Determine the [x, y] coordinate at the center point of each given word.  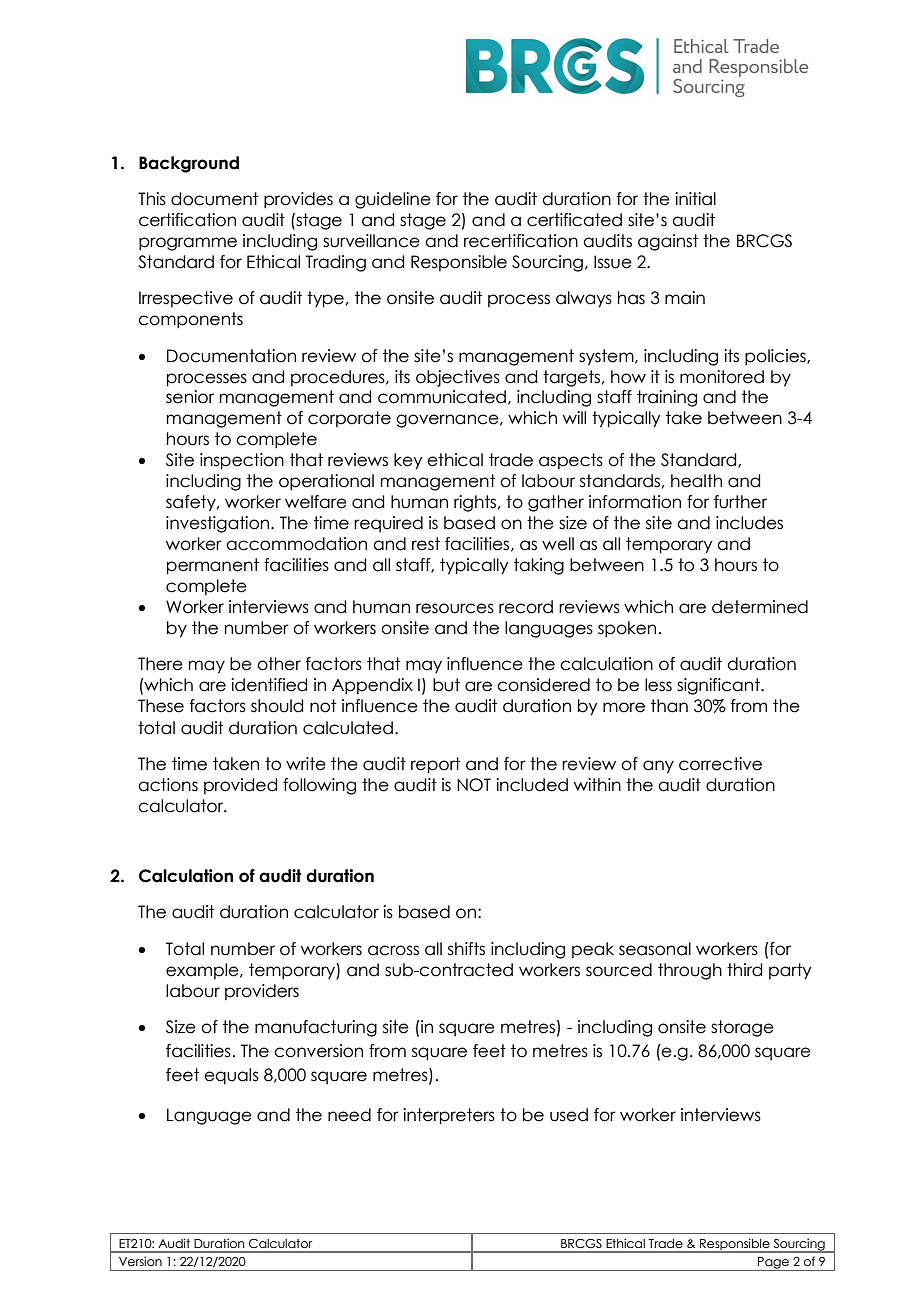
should [277, 706]
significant [719, 686]
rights [475, 503]
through [690, 971]
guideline [393, 200]
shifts [466, 949]
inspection [242, 461]
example [203, 971]
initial [695, 199]
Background [189, 164]
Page [773, 1264]
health [696, 481]
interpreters [449, 1116]
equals [231, 1076]
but [446, 685]
